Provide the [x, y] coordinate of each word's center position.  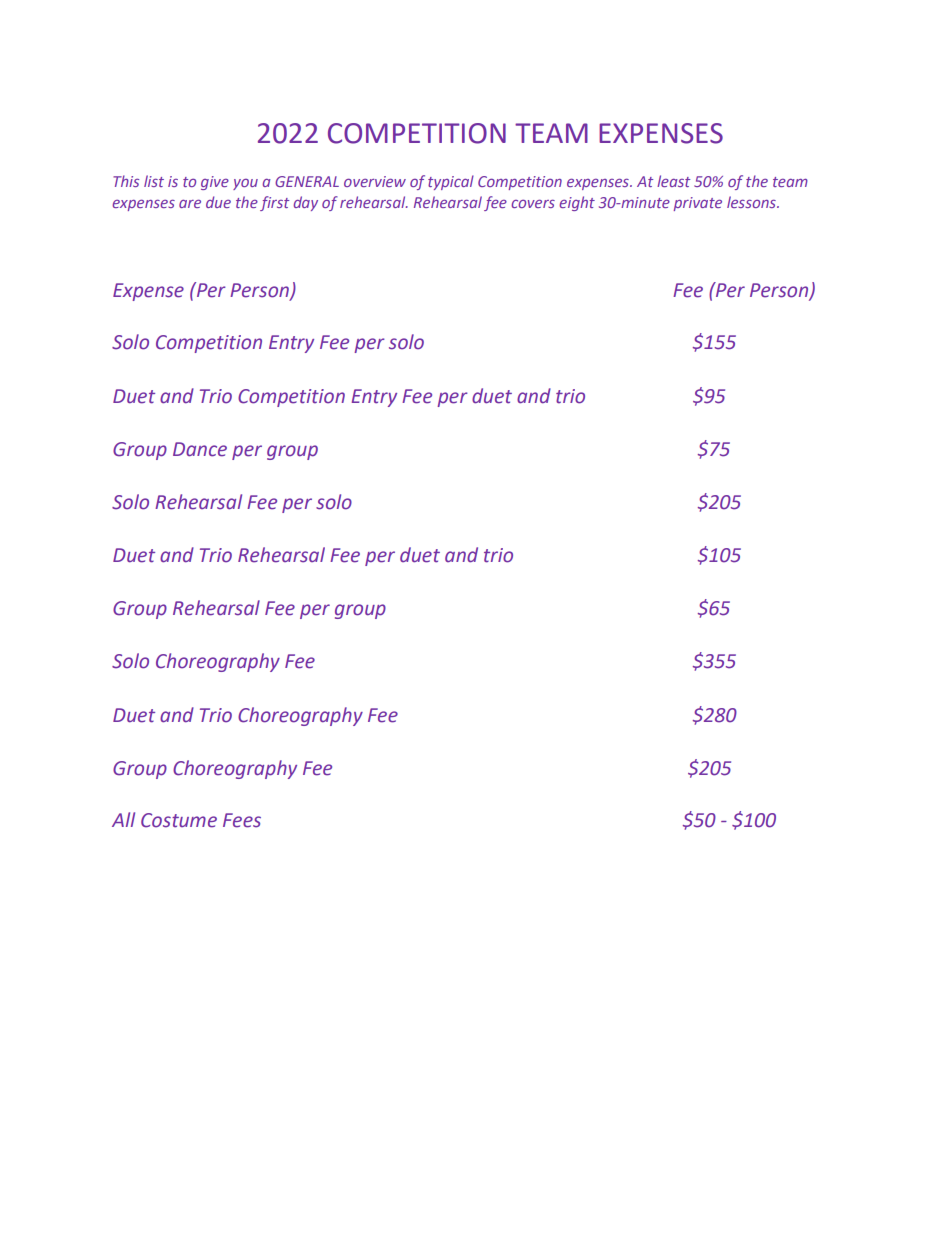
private [698, 204]
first [274, 203]
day [306, 203]
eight [577, 203]
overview [375, 181]
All [123, 819]
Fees [242, 820]
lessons [752, 202]
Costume [179, 820]
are [190, 203]
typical [451, 182]
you [245, 184]
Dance [200, 449]
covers [533, 203]
